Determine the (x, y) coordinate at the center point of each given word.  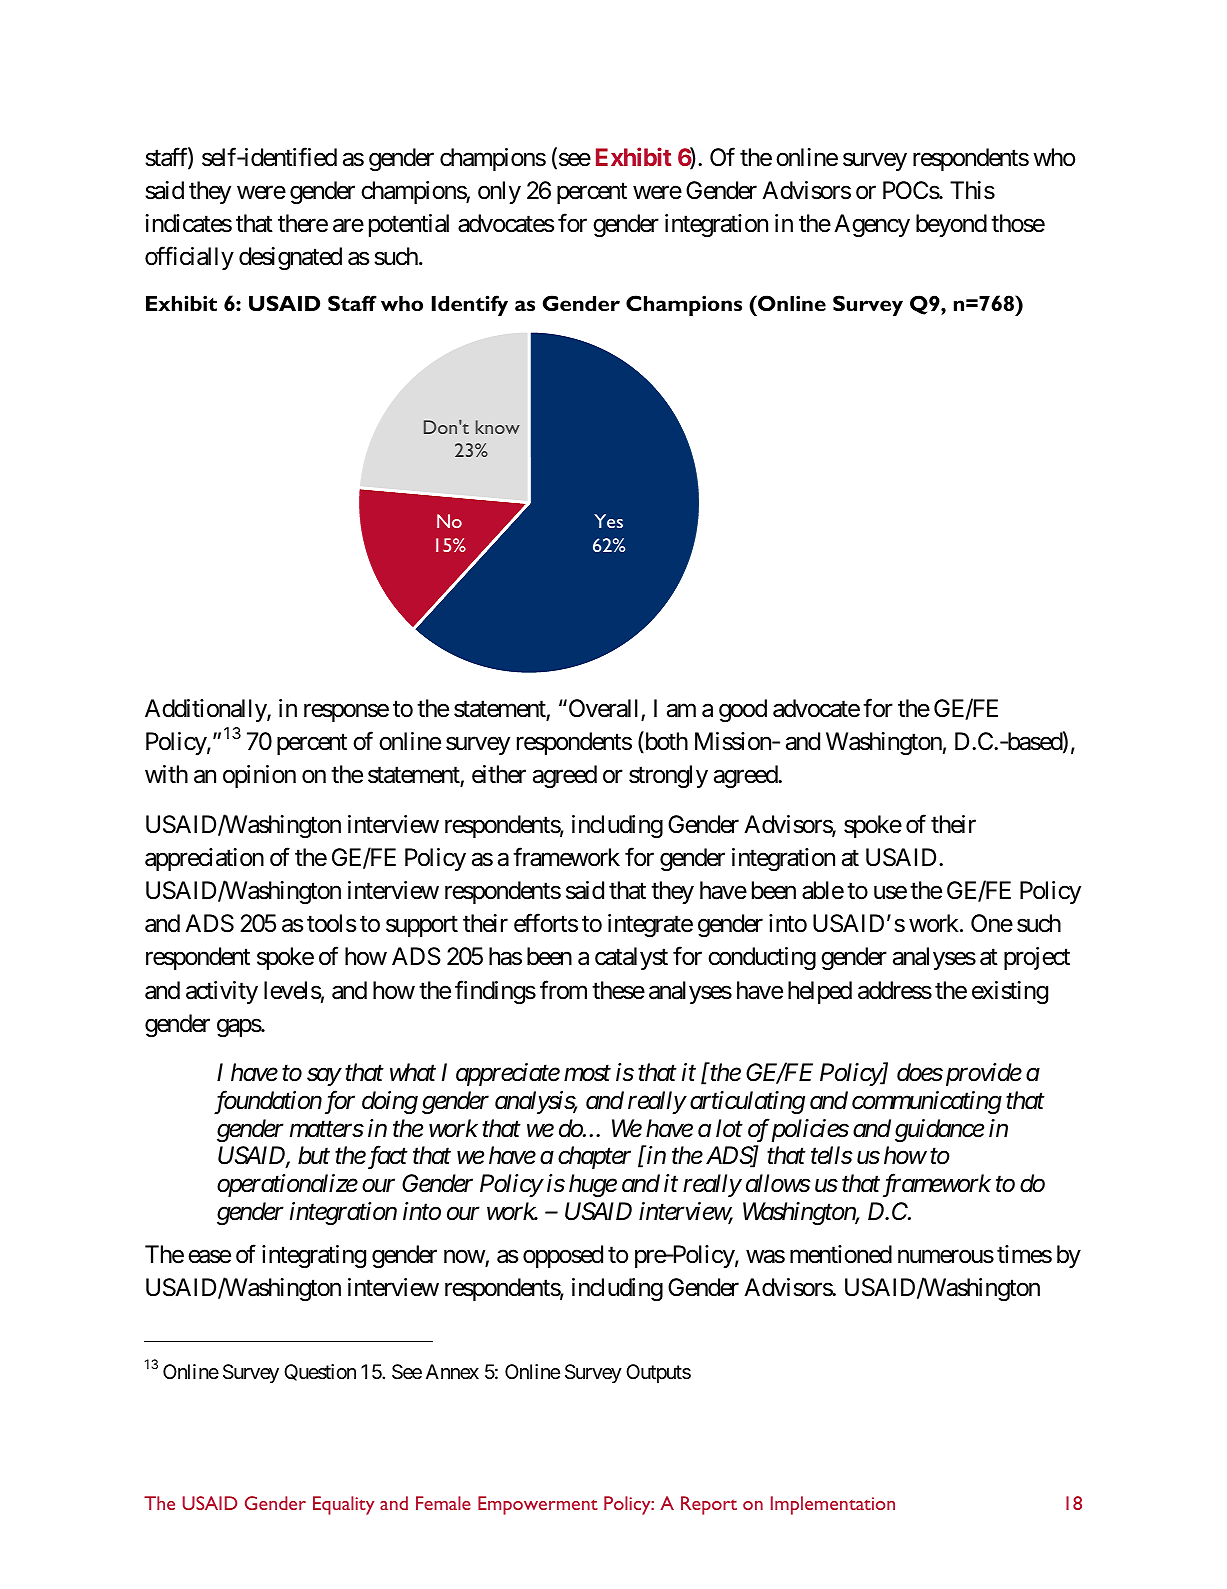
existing (1010, 992)
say (324, 1077)
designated (290, 258)
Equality (343, 1505)
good (743, 710)
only (499, 192)
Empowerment (538, 1505)
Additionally (206, 710)
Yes (608, 521)
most (587, 1074)
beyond (951, 225)
